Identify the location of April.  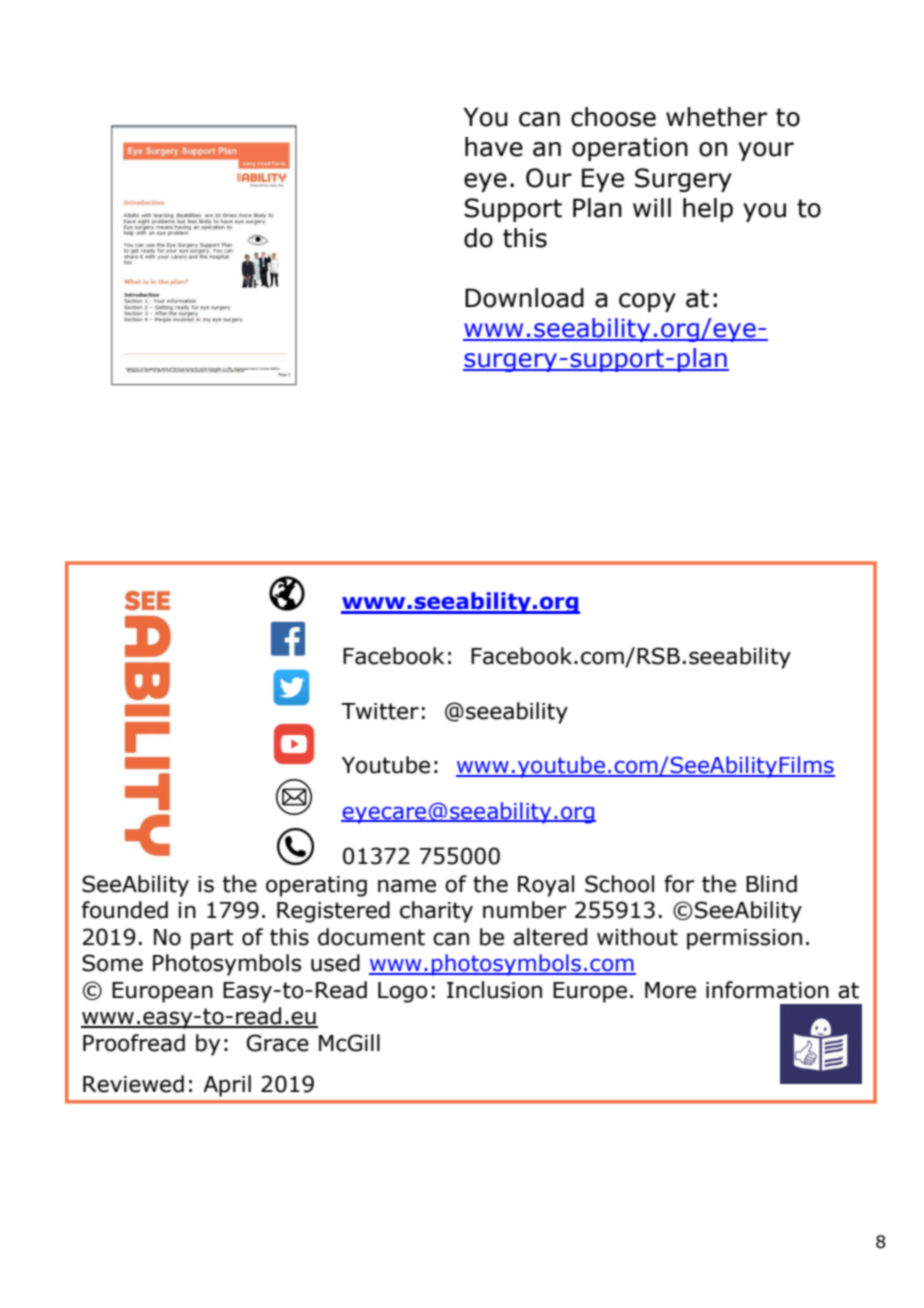
(227, 1086).
